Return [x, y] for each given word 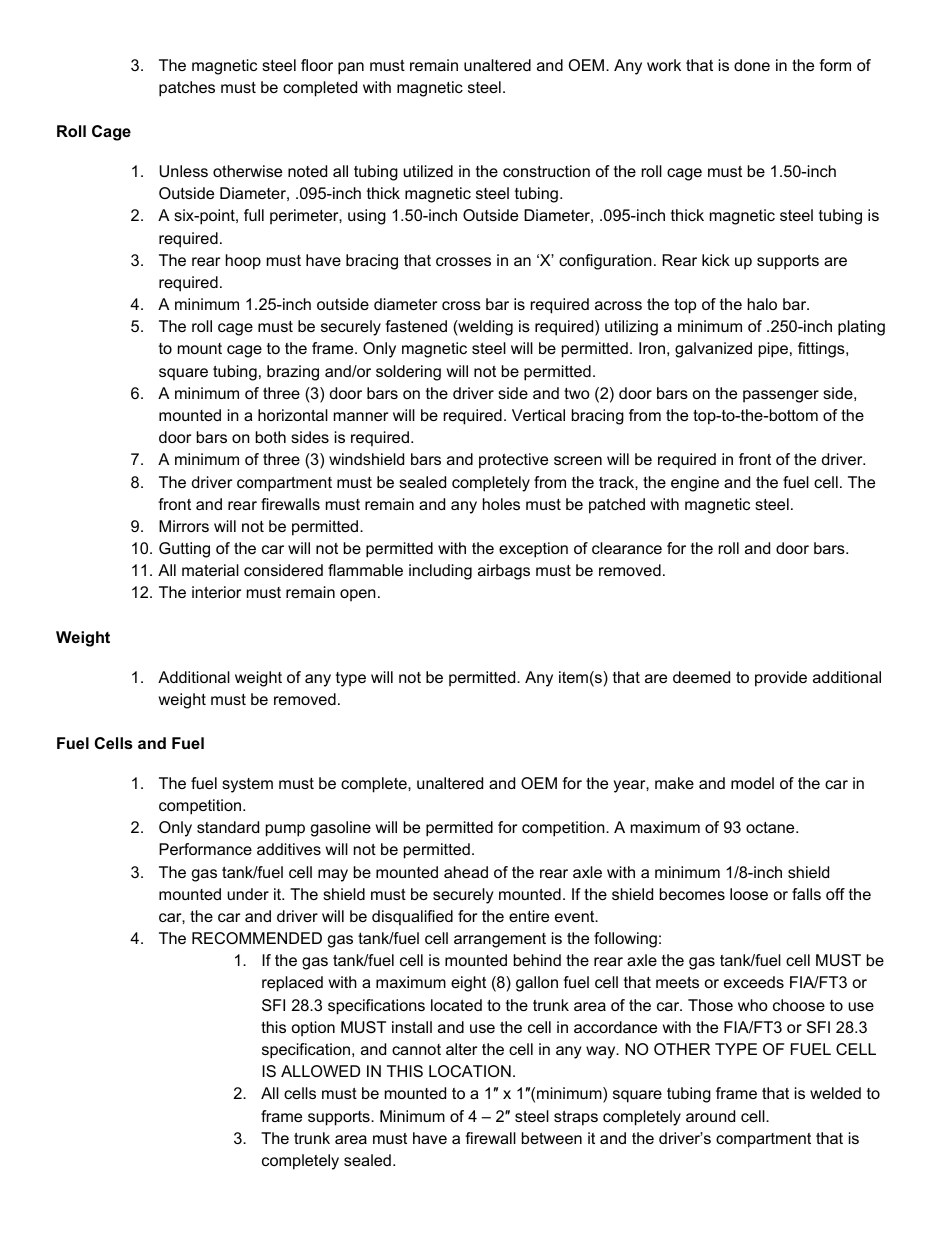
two [577, 393]
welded [835, 1093]
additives [289, 849]
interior [216, 592]
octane [770, 827]
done [752, 65]
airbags [504, 572]
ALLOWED [320, 1071]
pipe [773, 350]
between [552, 1138]
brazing [293, 373]
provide [781, 679]
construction [546, 171]
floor [317, 65]
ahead [466, 872]
